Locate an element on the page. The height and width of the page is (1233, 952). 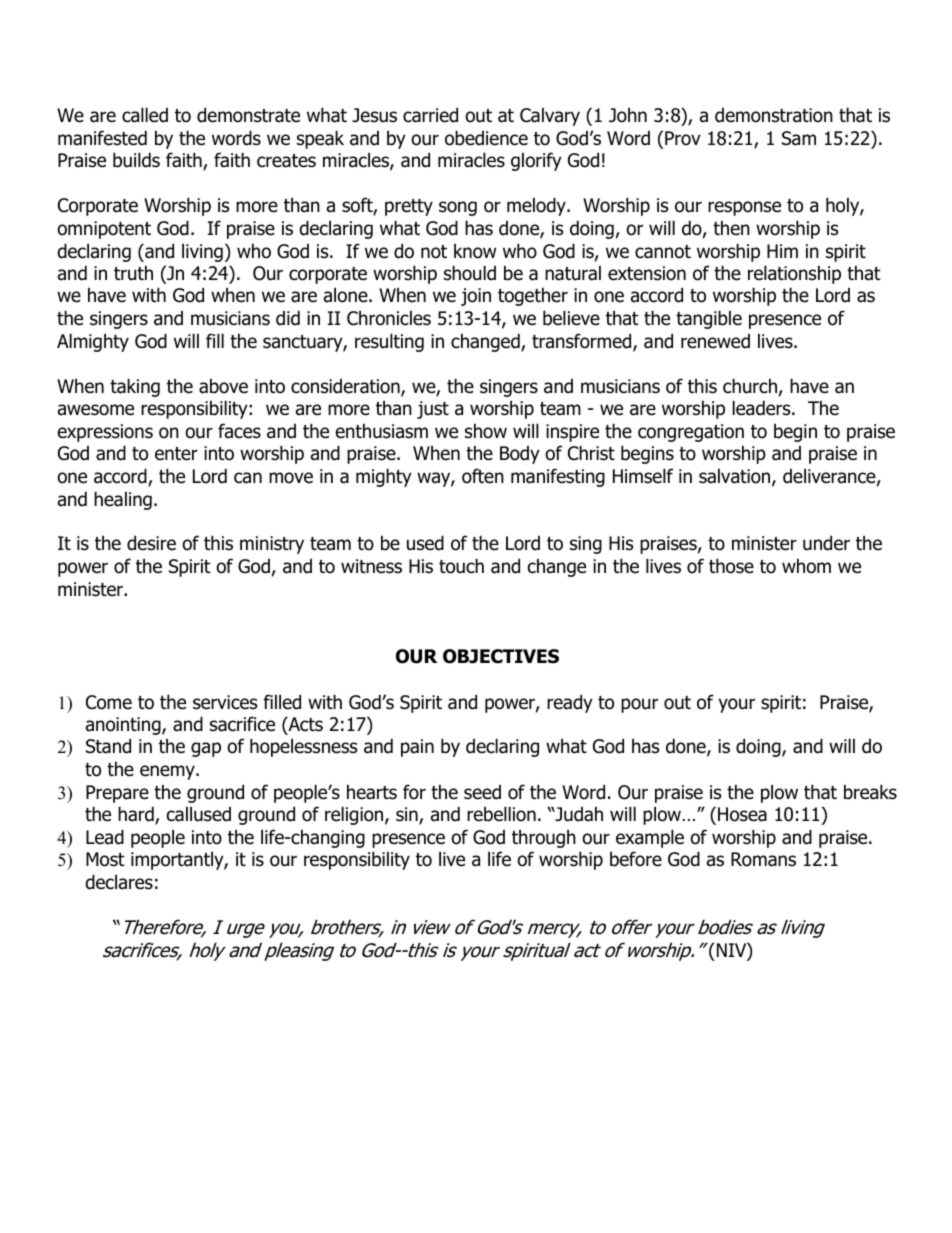
Sam is located at coordinates (799, 138).
